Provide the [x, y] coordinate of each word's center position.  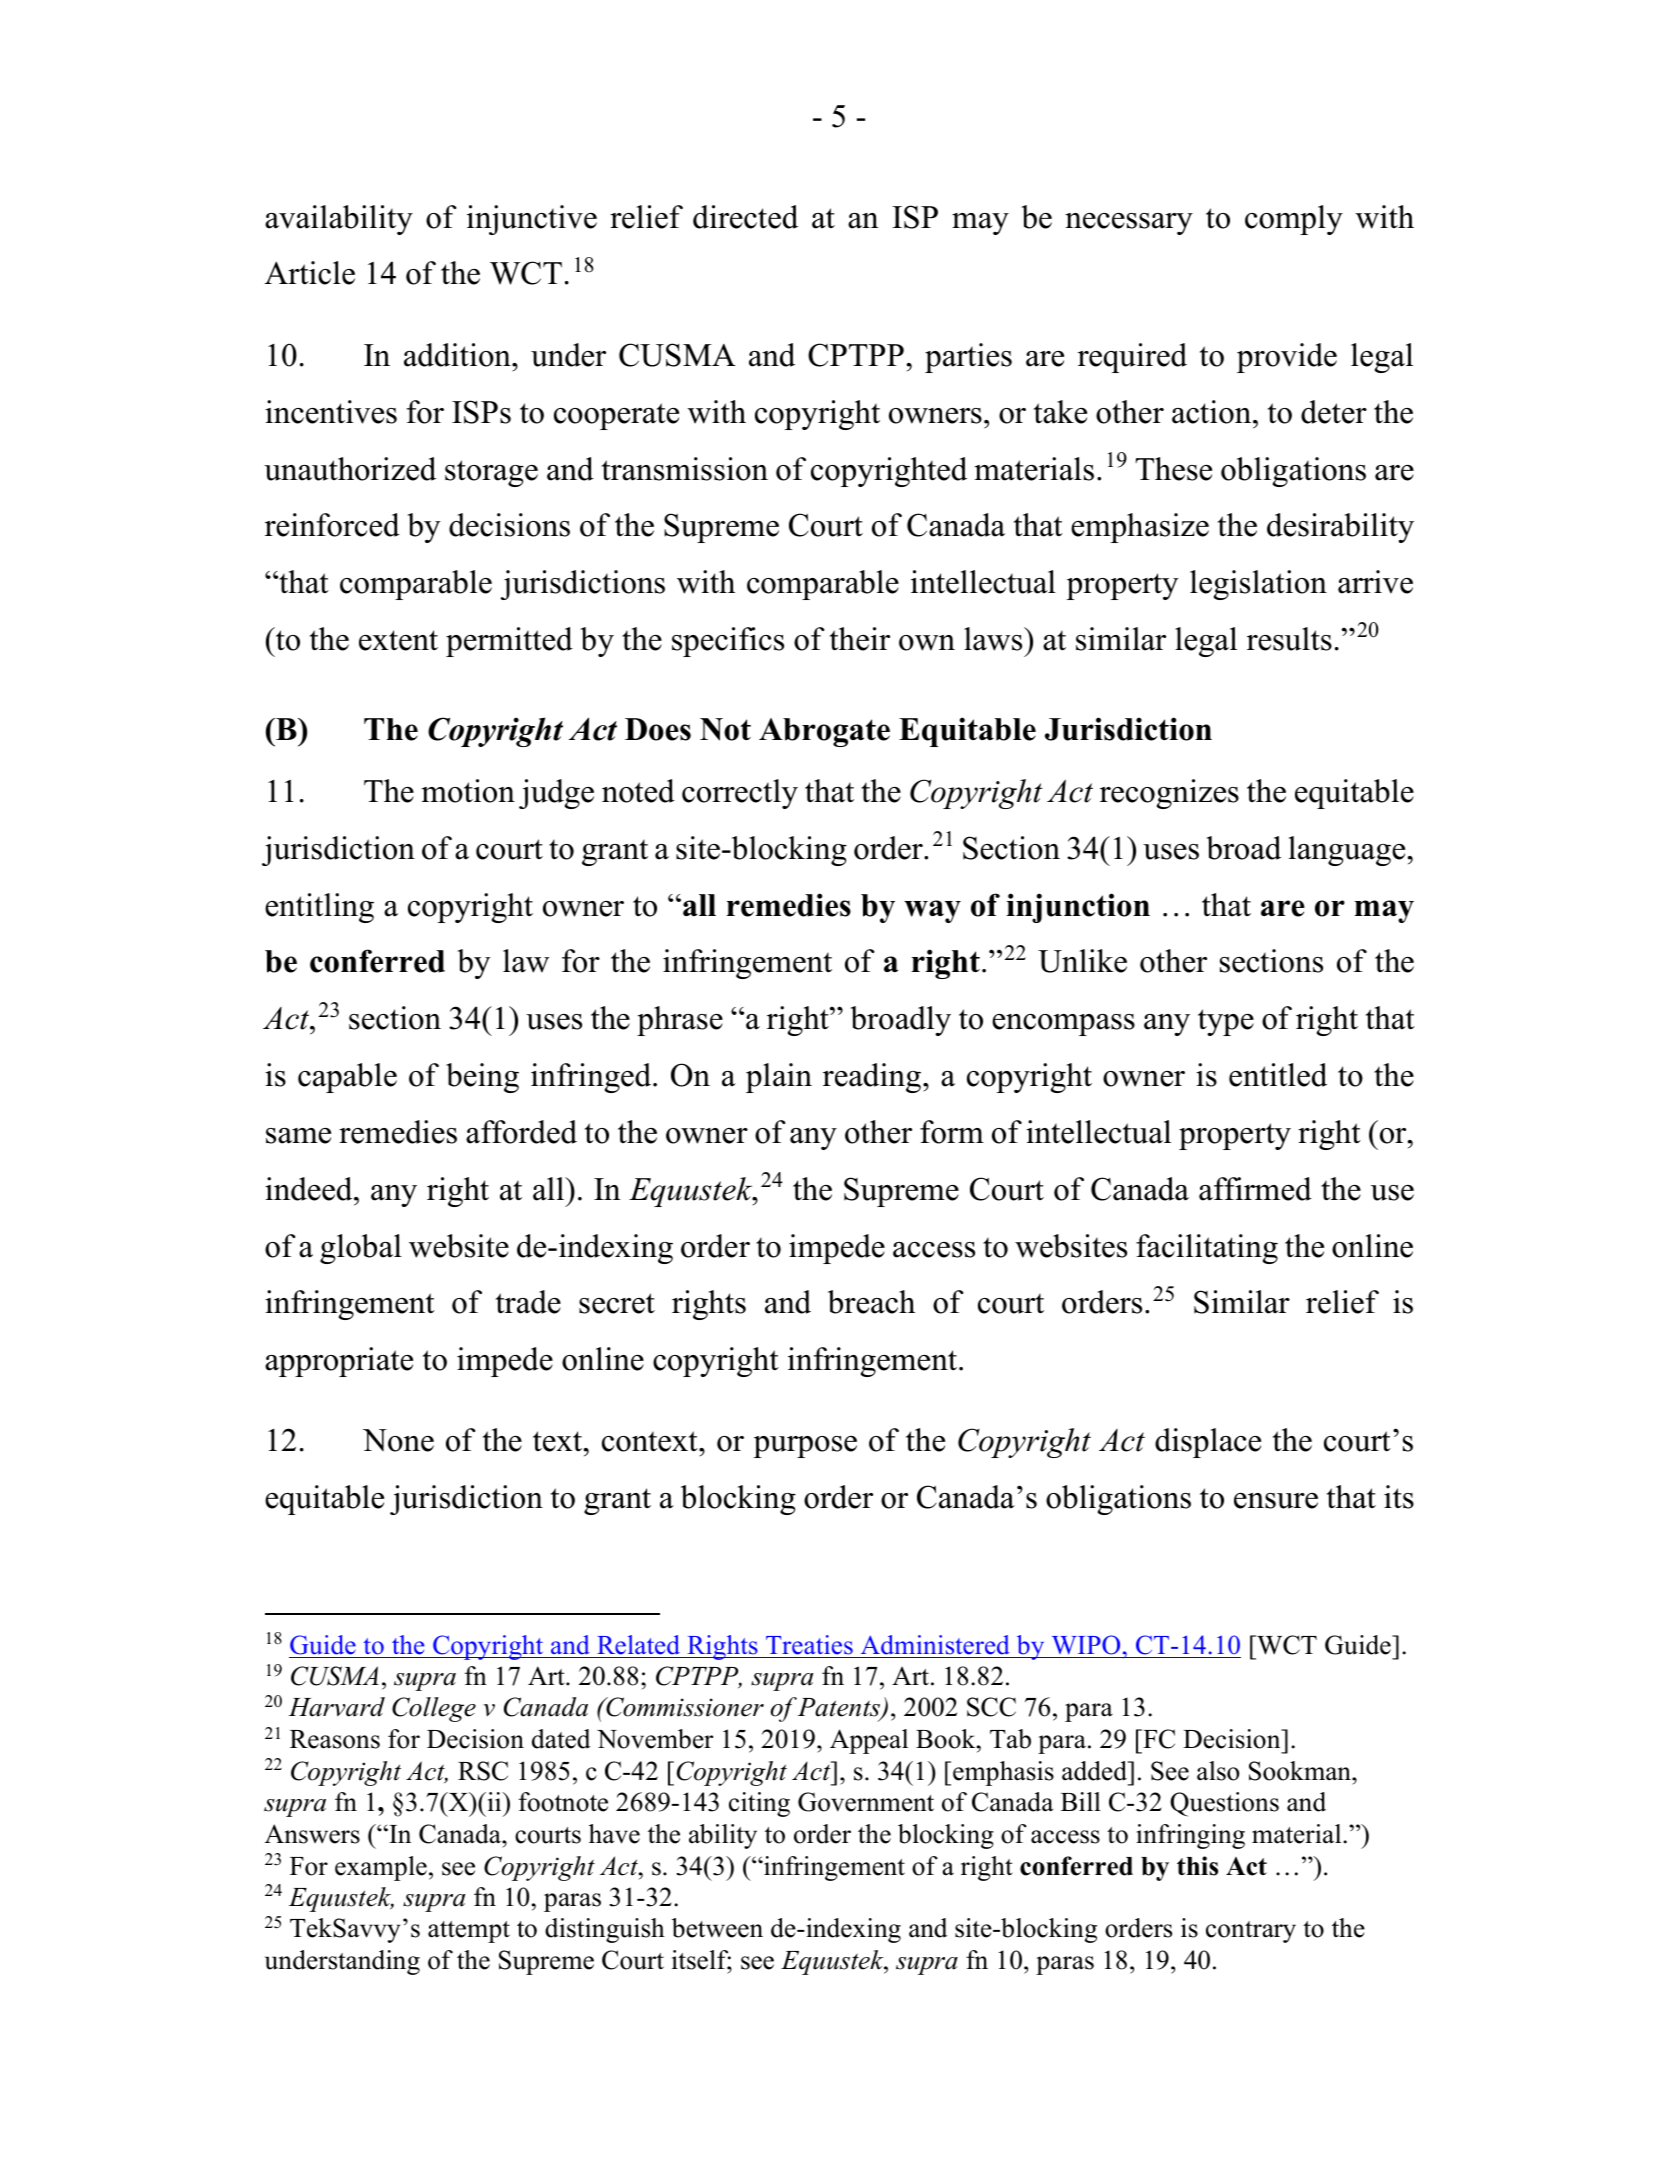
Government [866, 1802]
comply [1294, 220]
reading [872, 1078]
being [482, 1078]
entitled [1278, 1075]
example [381, 1868]
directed [745, 217]
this [1197, 1866]
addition [458, 355]
